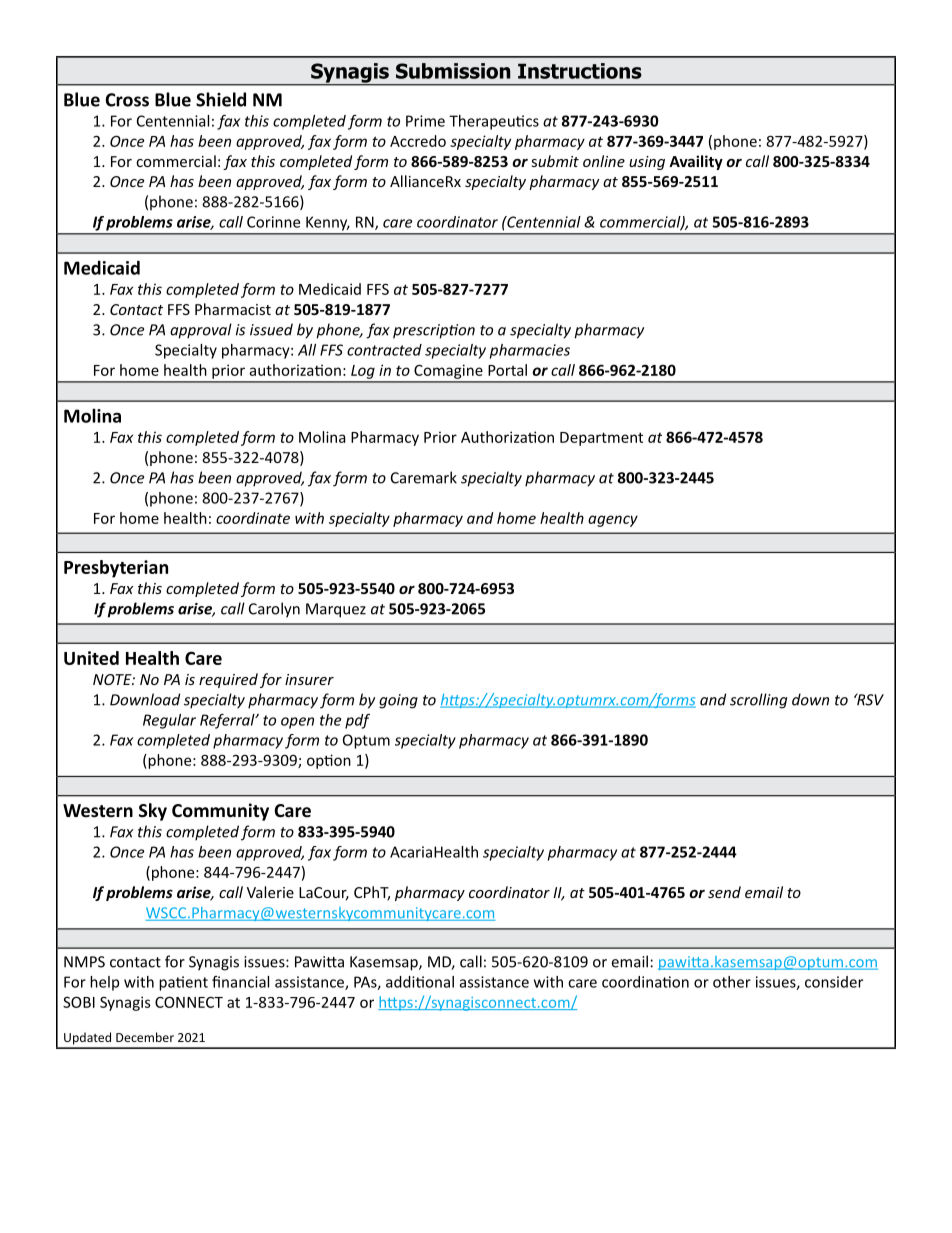 The width and height of the image is (952, 1233). What do you see at coordinates (329, 761) in the image?
I see `option` at bounding box center [329, 761].
